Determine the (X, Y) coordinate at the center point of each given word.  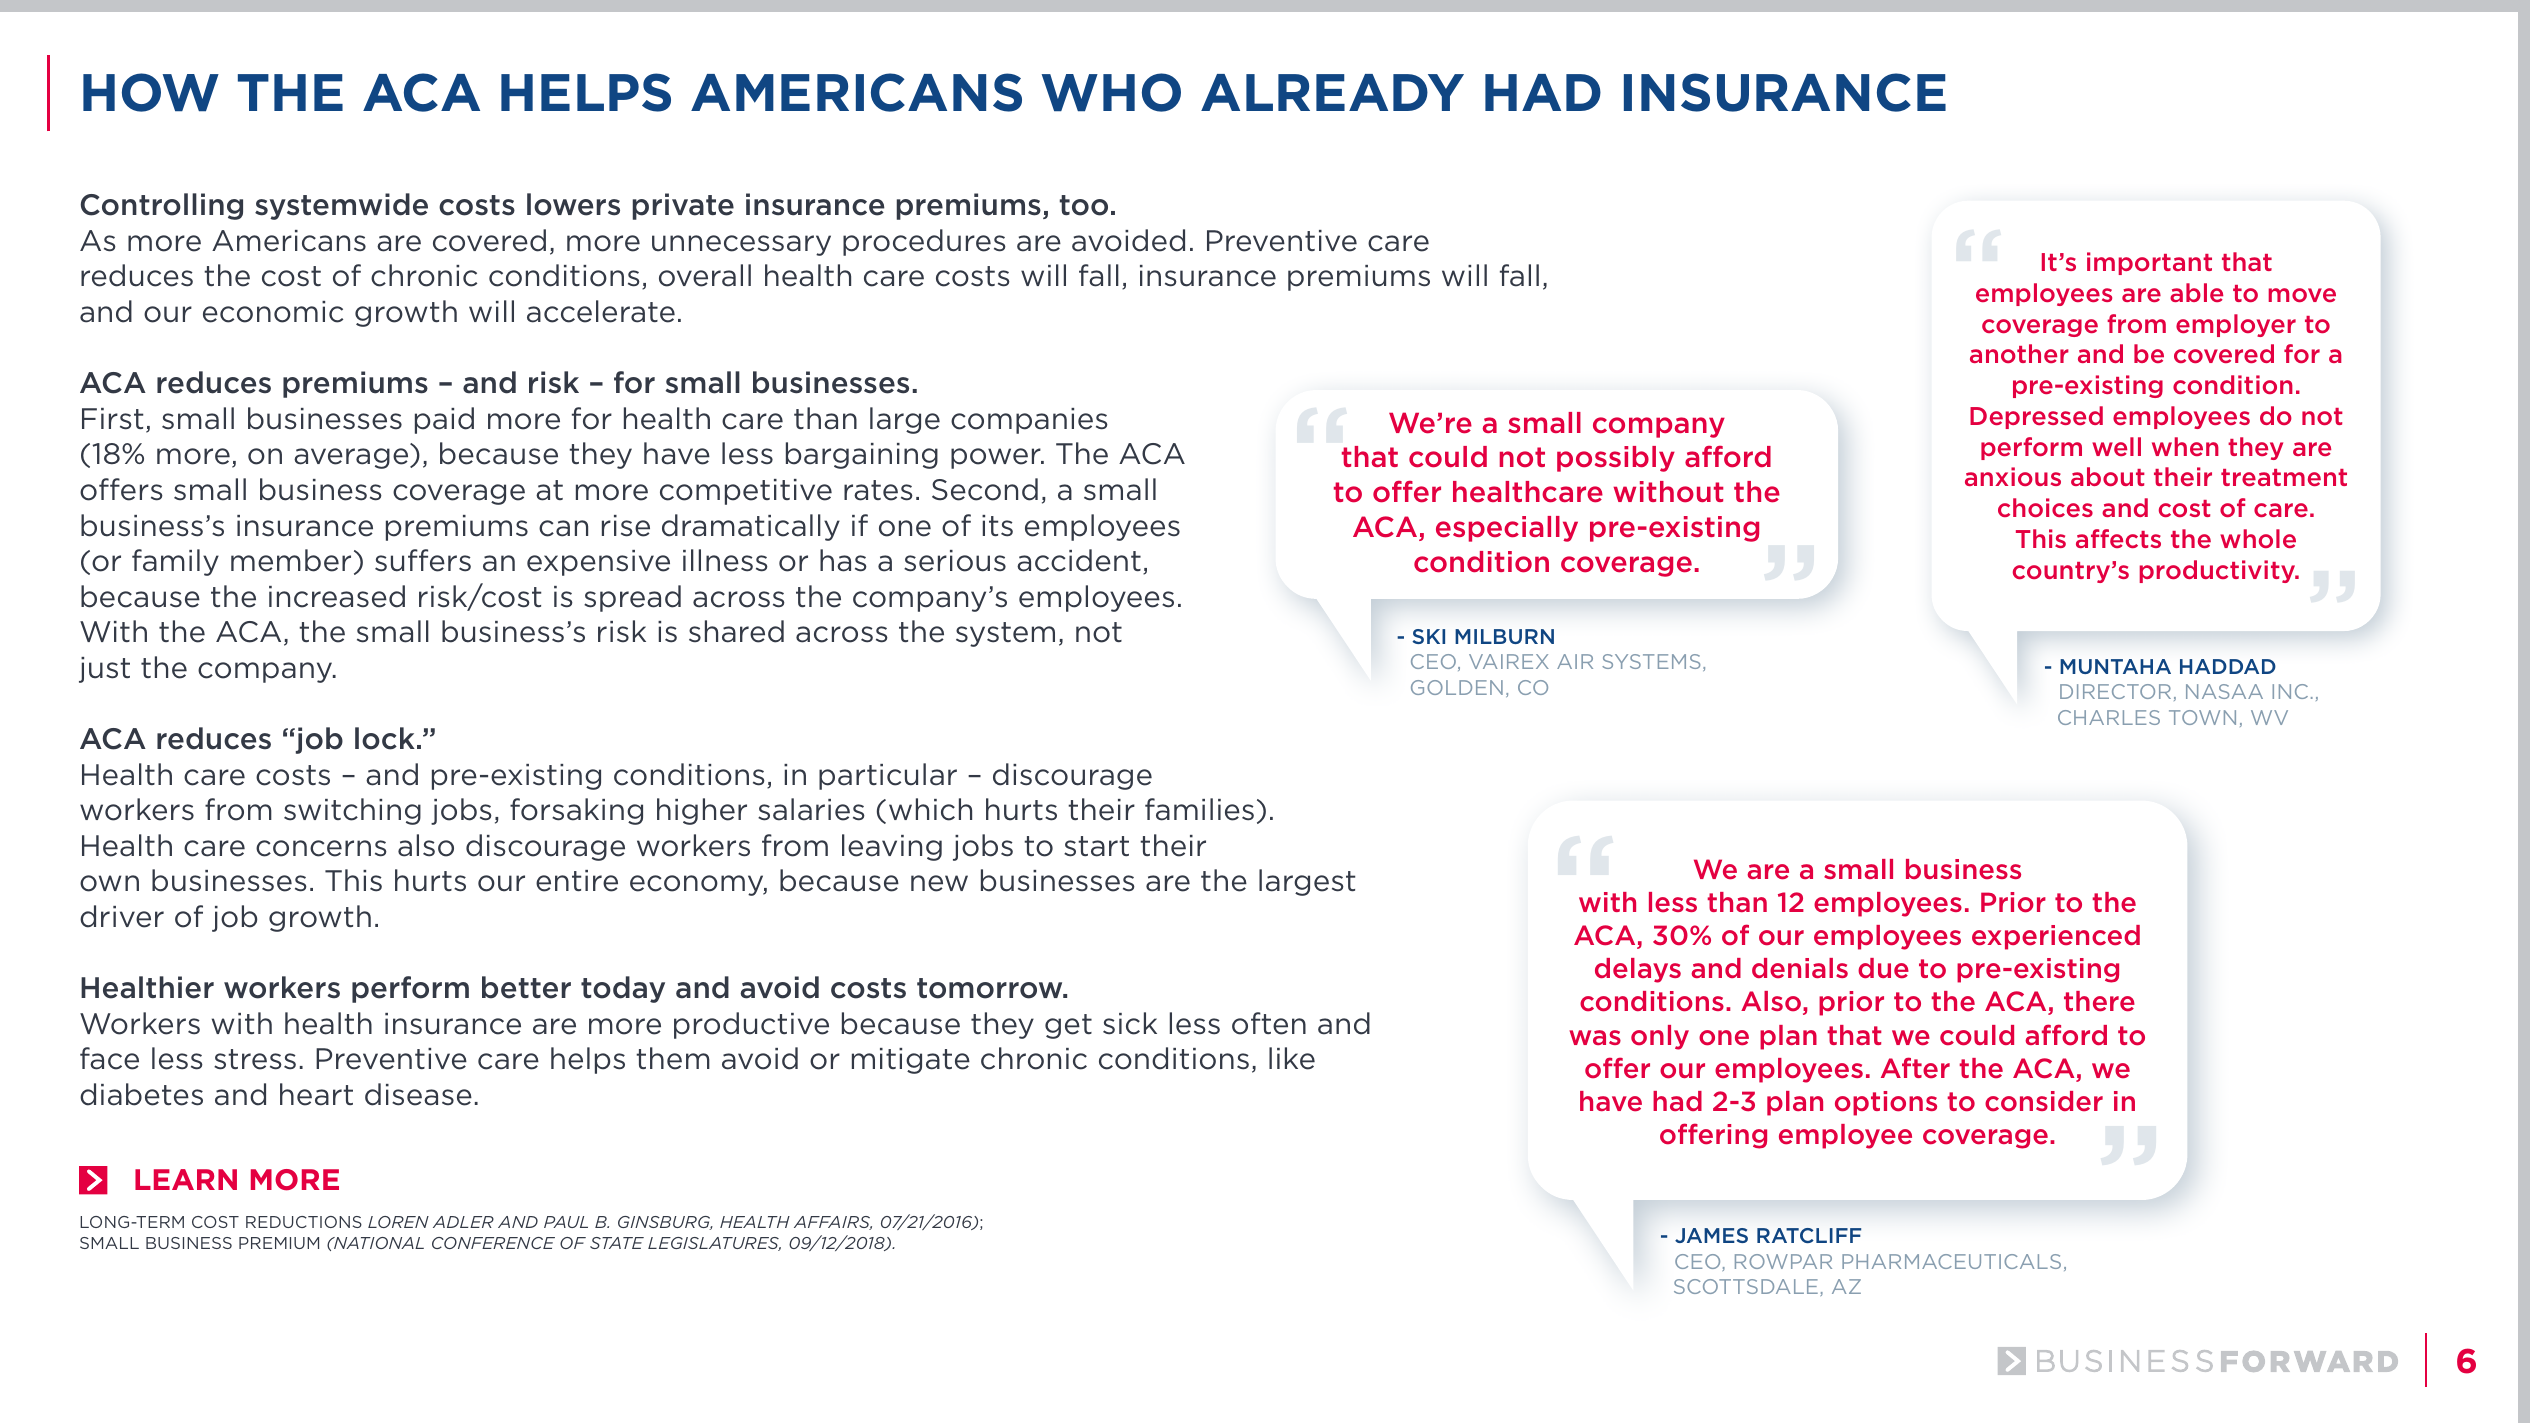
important (2149, 263)
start (1096, 846)
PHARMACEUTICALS (1951, 1261)
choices (2045, 507)
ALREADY (1332, 92)
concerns (321, 848)
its (997, 526)
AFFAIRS (833, 1223)
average (352, 458)
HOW (151, 92)
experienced (2056, 937)
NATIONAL (378, 1243)
